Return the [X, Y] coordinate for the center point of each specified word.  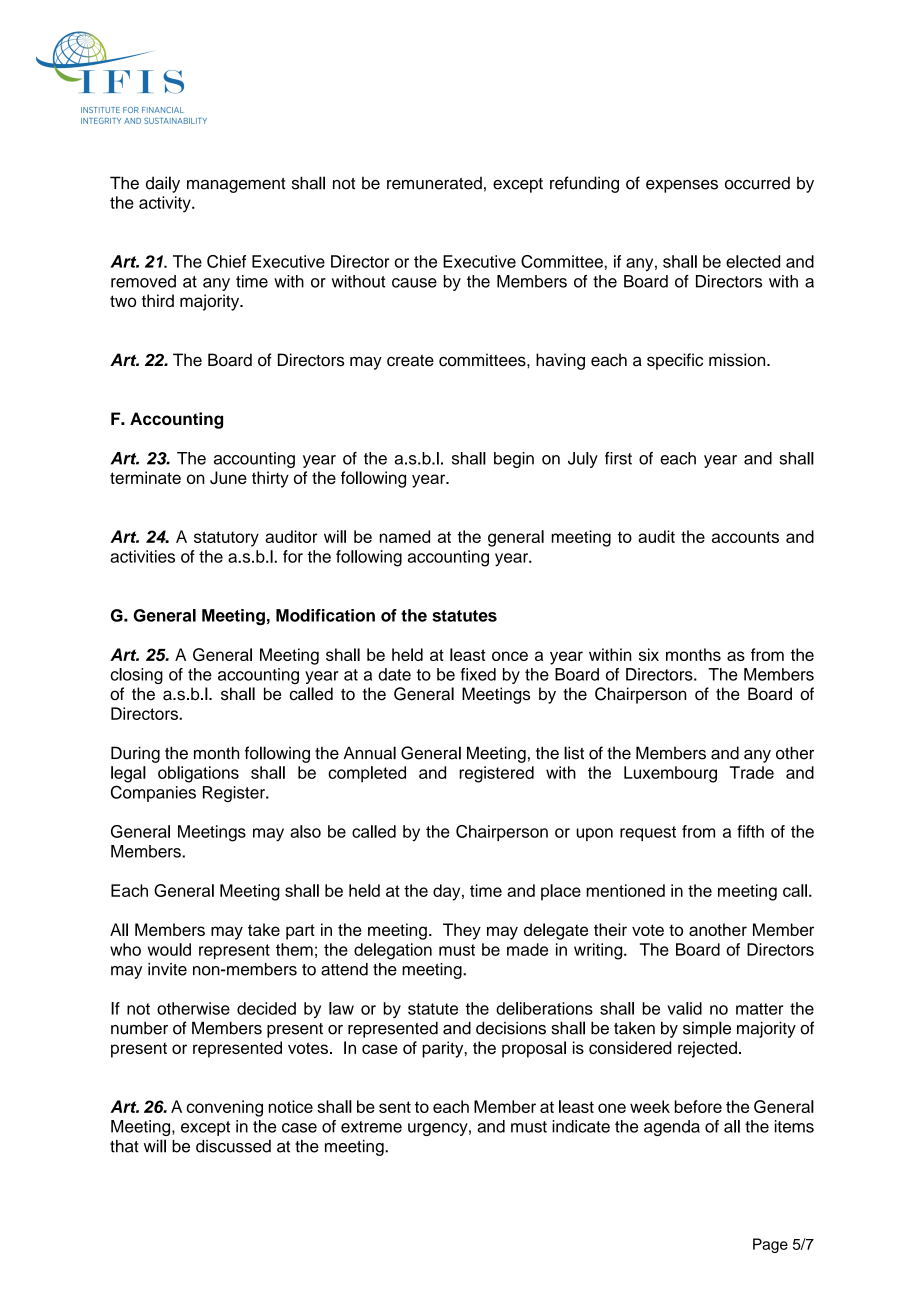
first [618, 458]
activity [166, 204]
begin [514, 460]
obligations [198, 774]
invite [167, 969]
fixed [478, 674]
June [228, 477]
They [462, 931]
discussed [233, 1146]
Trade [752, 772]
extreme [371, 1127]
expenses [682, 186]
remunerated [434, 183]
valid [684, 1008]
